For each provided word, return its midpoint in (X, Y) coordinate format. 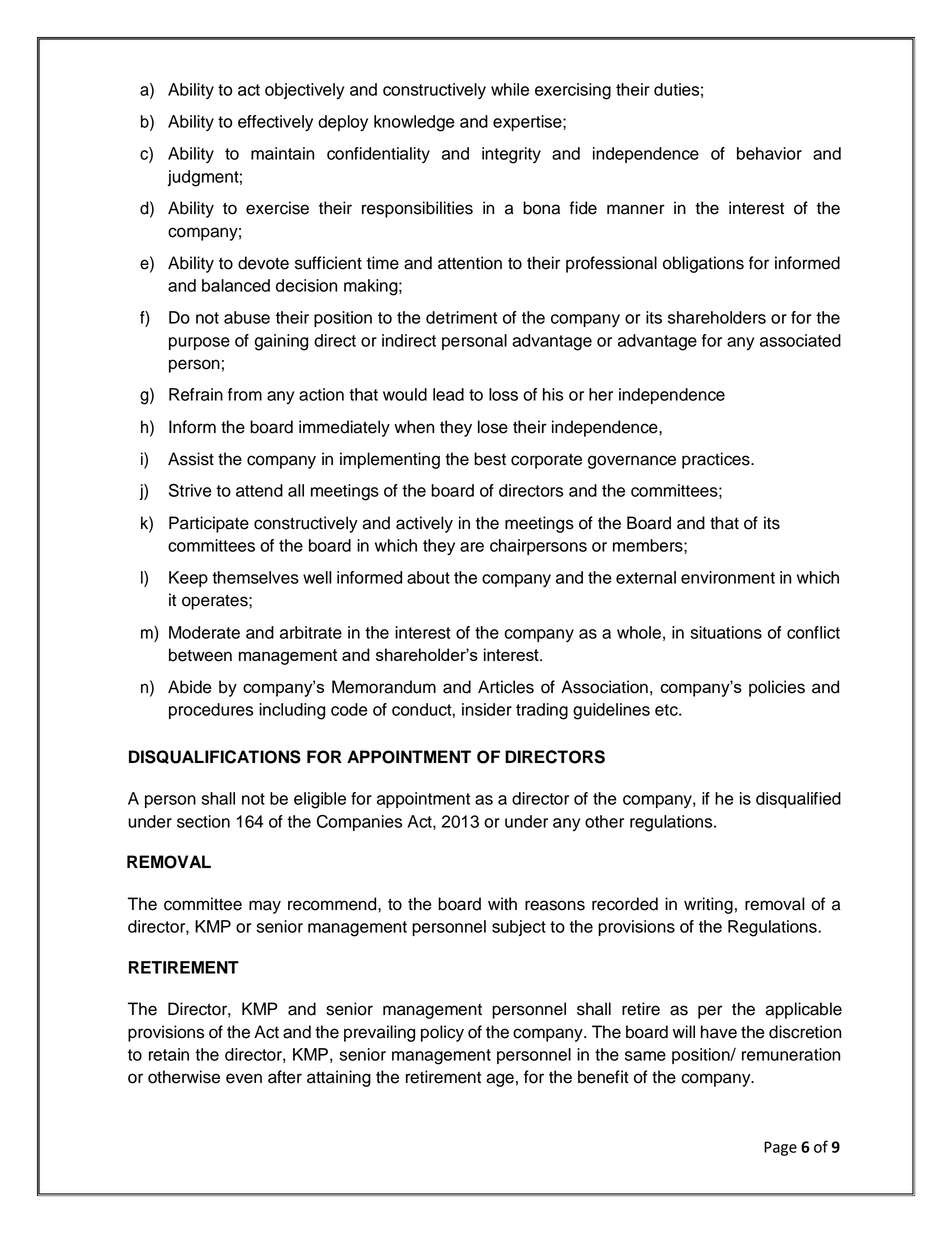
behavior (769, 153)
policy (442, 1033)
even (244, 1078)
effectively (275, 123)
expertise (528, 123)
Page (780, 1148)
